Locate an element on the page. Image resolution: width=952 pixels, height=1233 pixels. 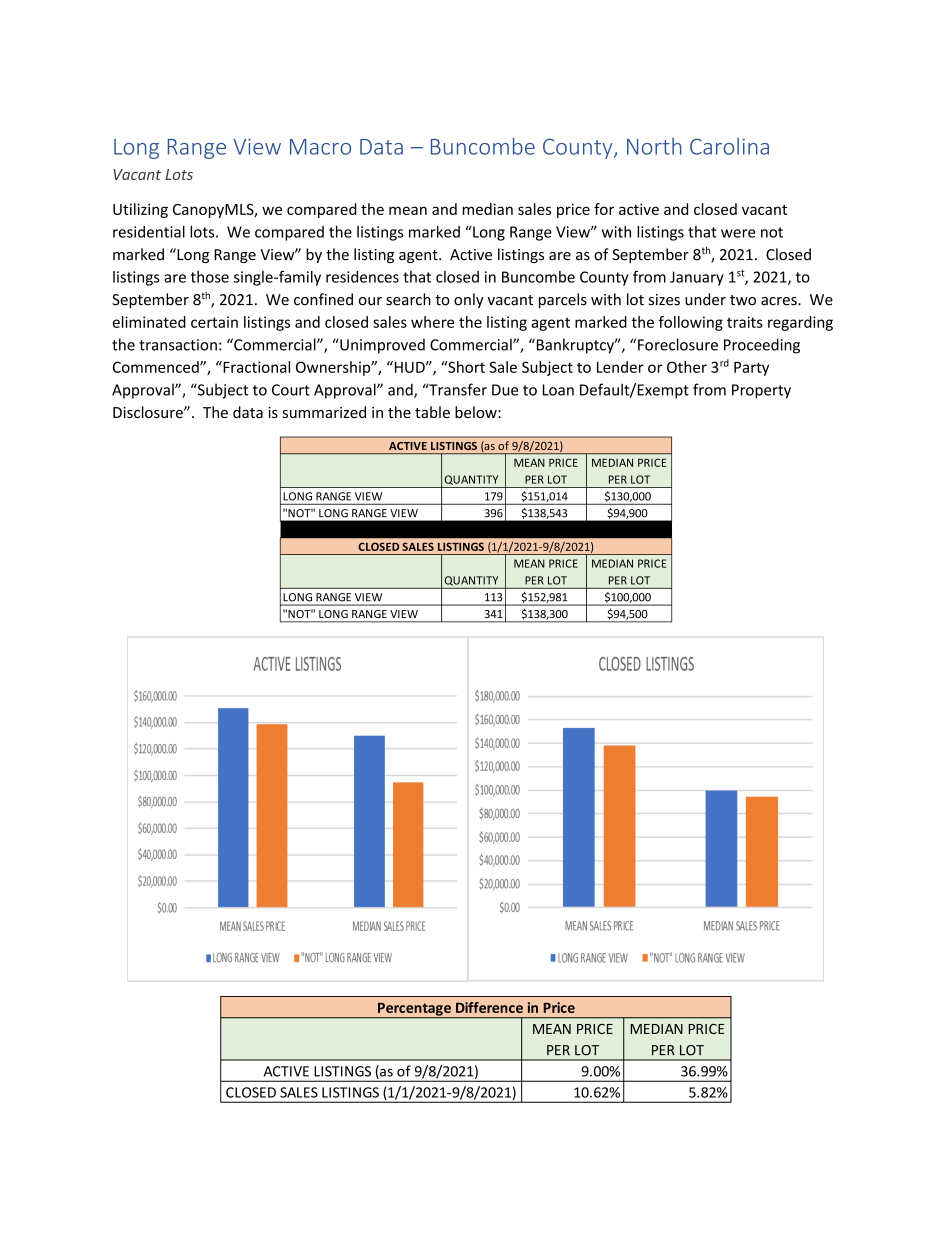
Carolina is located at coordinates (729, 146).
